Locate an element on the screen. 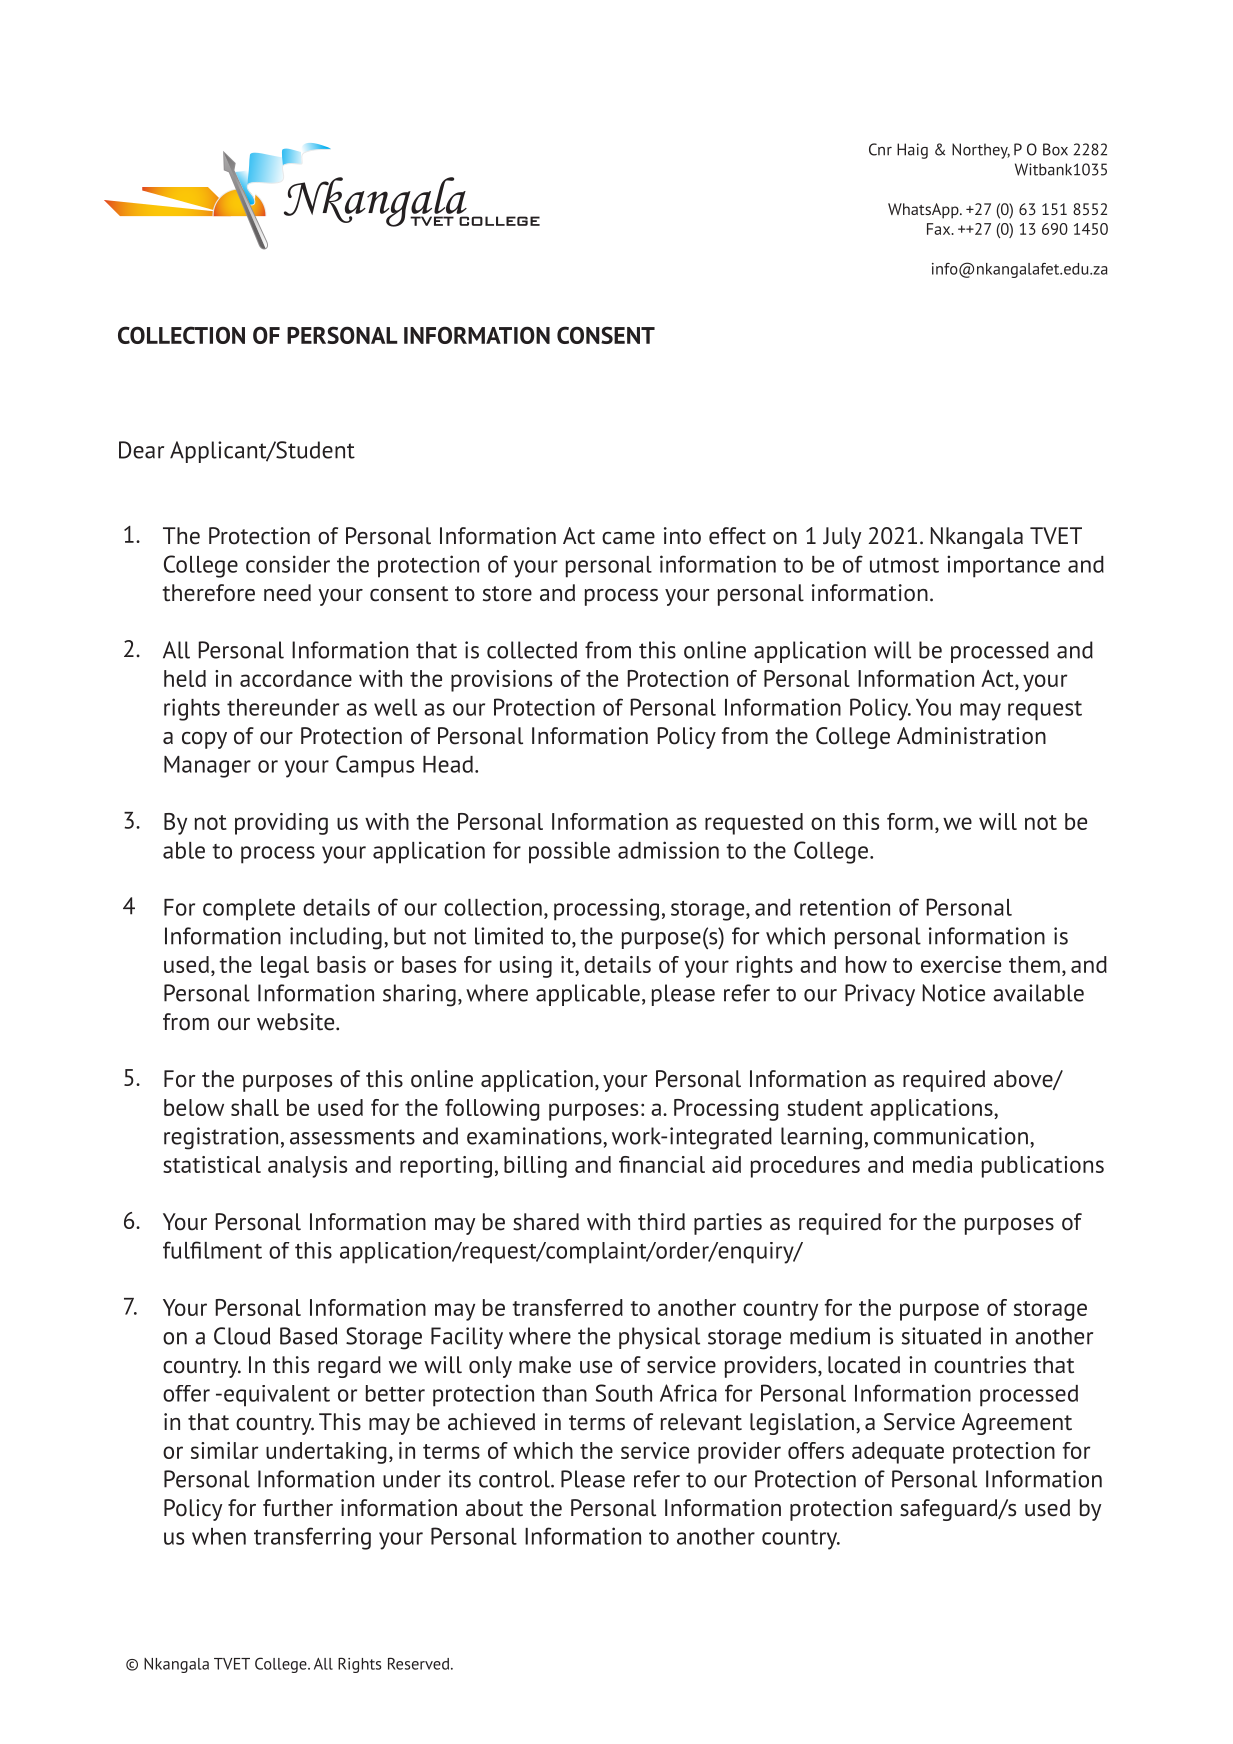 Image resolution: width=1233 pixels, height=1744 pixels. Dear is located at coordinates (141, 450).
